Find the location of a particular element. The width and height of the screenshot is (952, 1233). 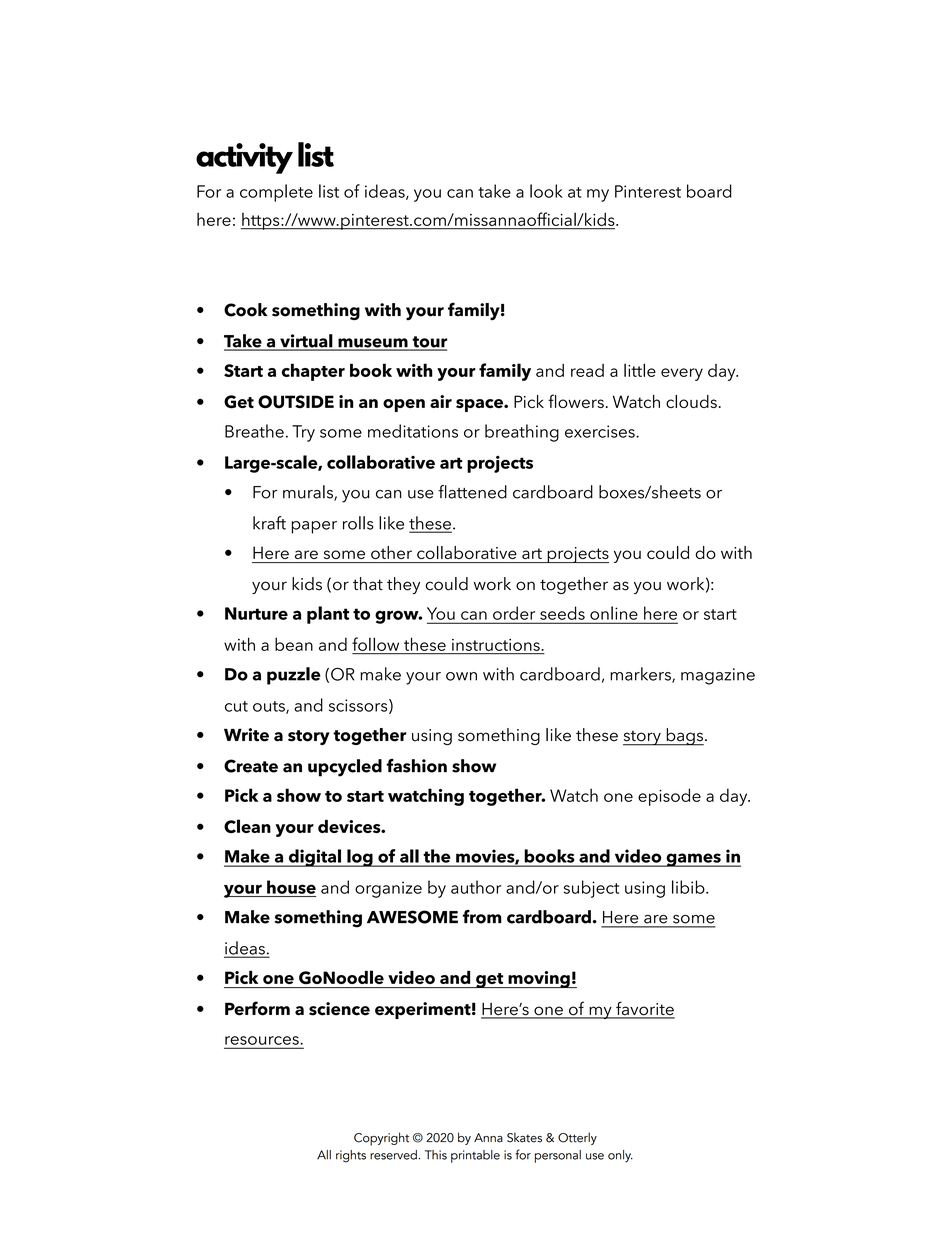

look is located at coordinates (546, 191).
